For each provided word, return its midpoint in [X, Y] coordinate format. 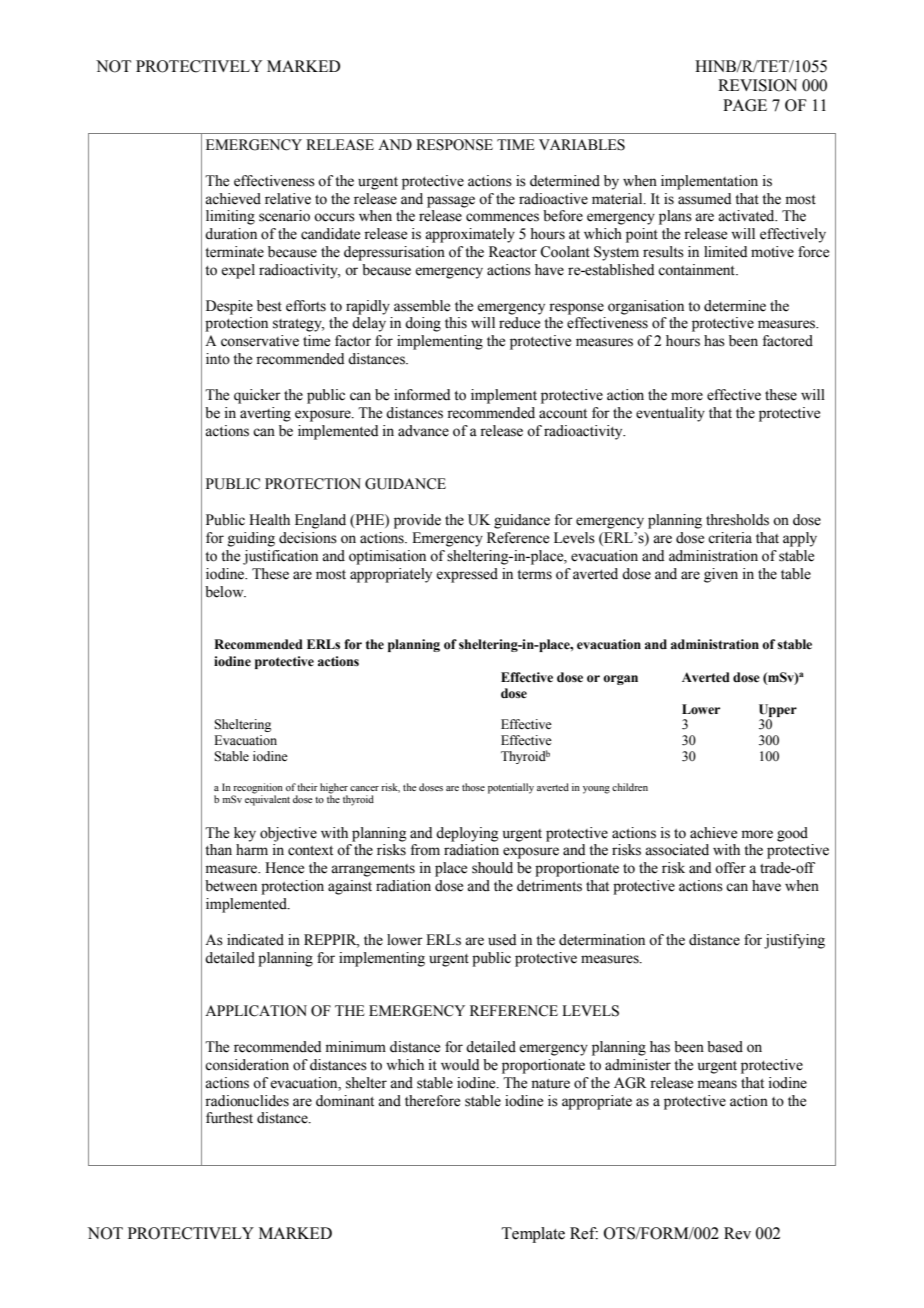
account [563, 414]
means [717, 1084]
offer [730, 868]
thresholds [737, 520]
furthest [229, 1118]
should [492, 868]
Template [533, 1235]
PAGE [745, 105]
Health [269, 520]
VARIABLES [582, 145]
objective [288, 834]
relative [288, 199]
